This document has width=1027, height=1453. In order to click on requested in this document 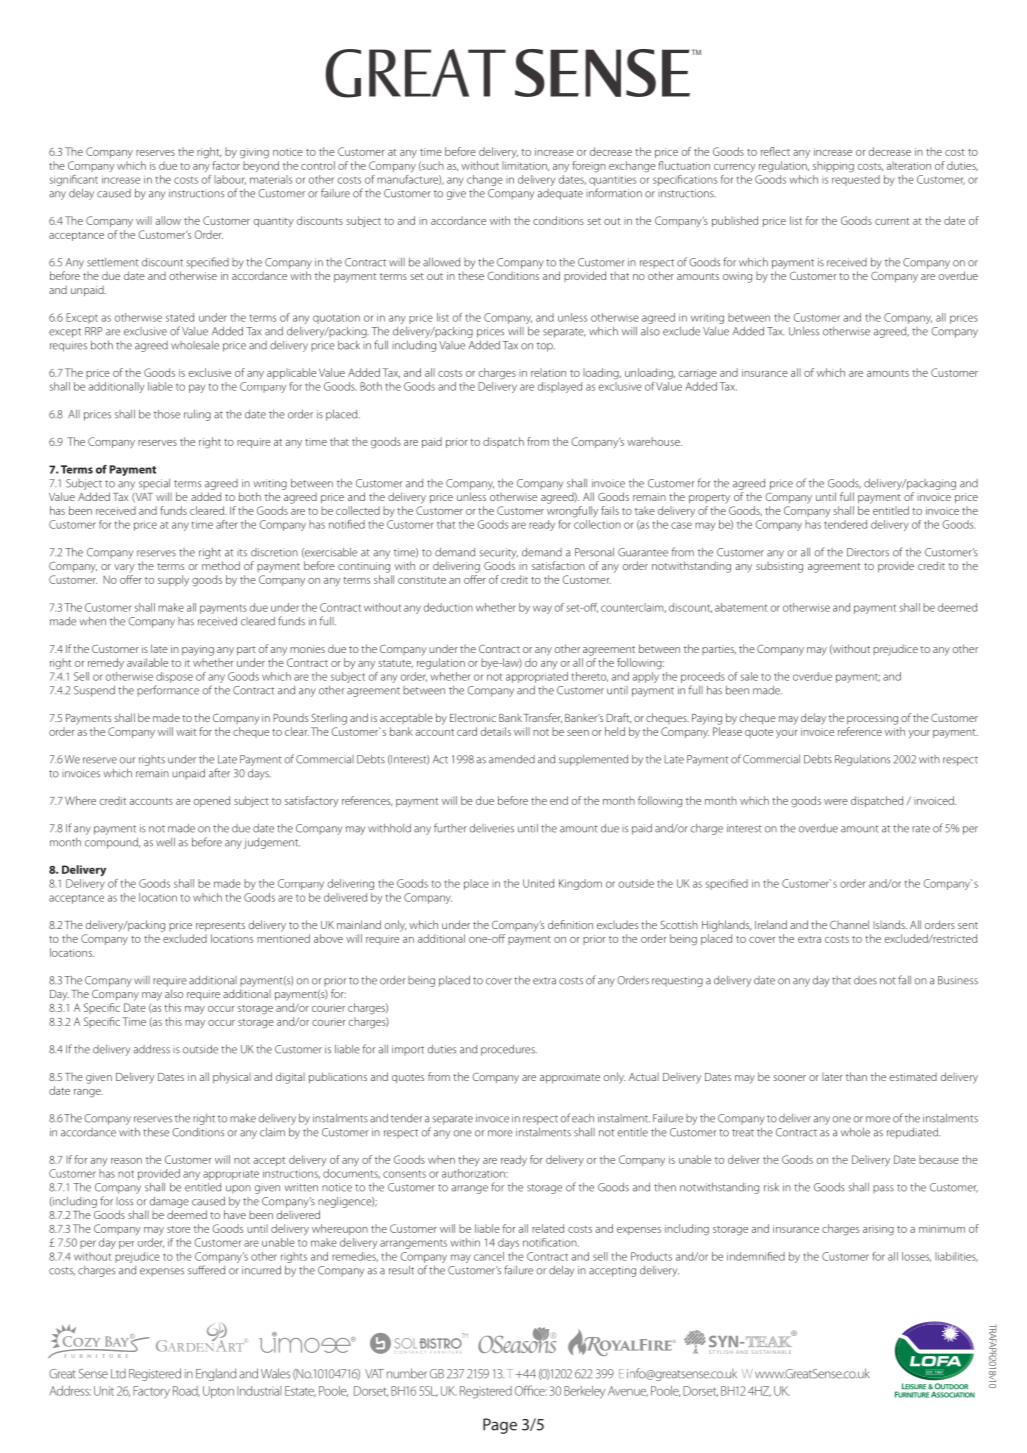, I will do `click(856, 179)`.
